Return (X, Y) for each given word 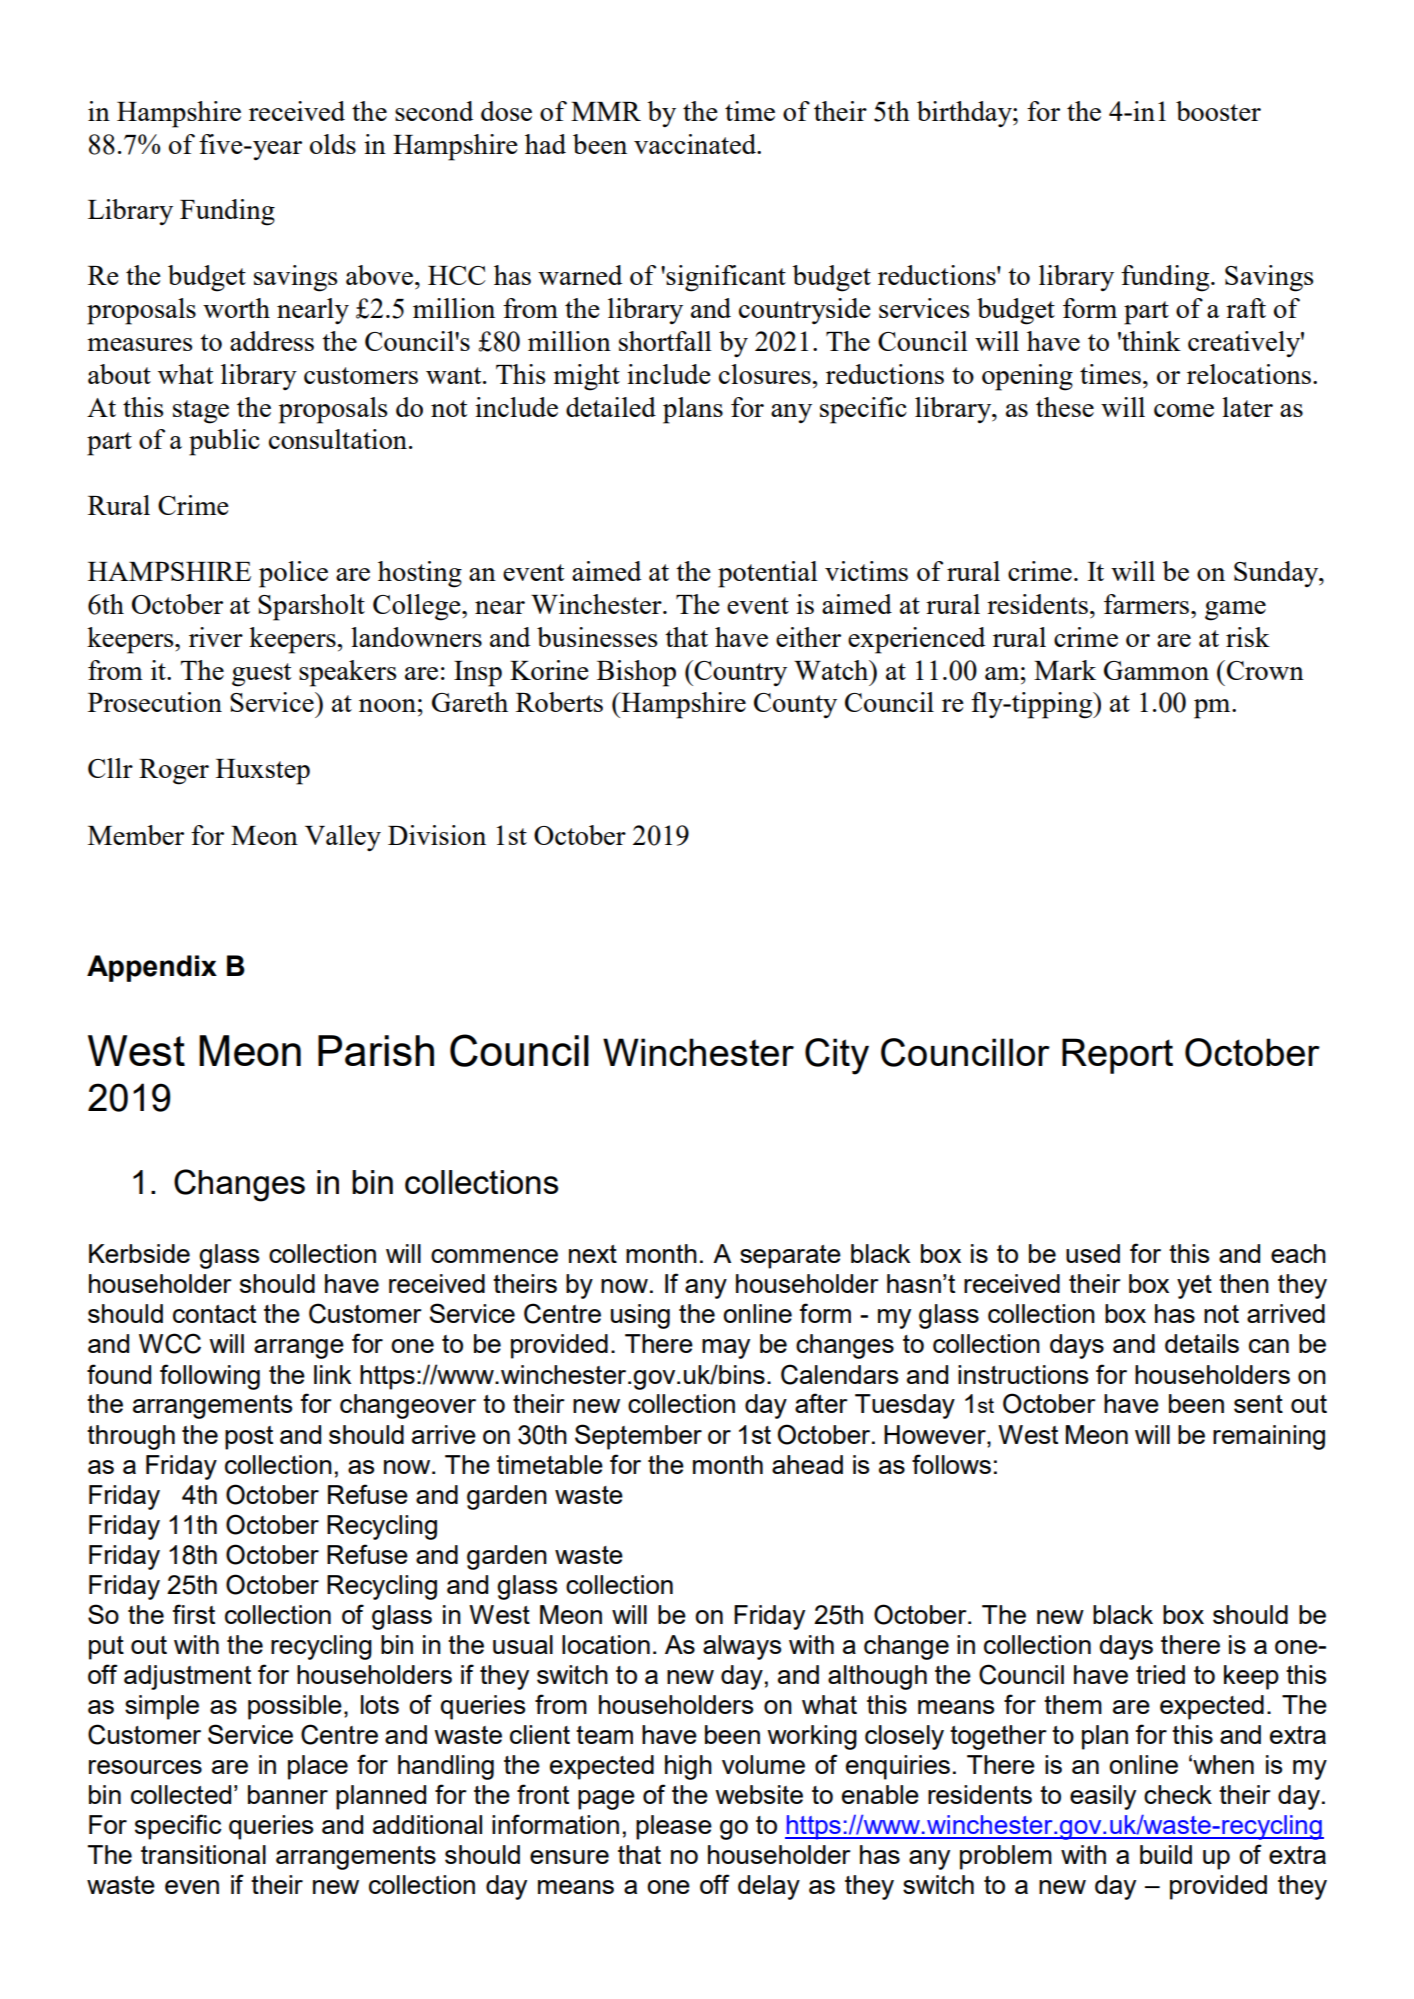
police (293, 574)
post (249, 1438)
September (638, 1437)
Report (1117, 1056)
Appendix (152, 968)
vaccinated (696, 144)
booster (1218, 111)
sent (1258, 1404)
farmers (1148, 604)
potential (768, 574)
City (837, 1056)
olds (333, 144)
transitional (203, 1854)
